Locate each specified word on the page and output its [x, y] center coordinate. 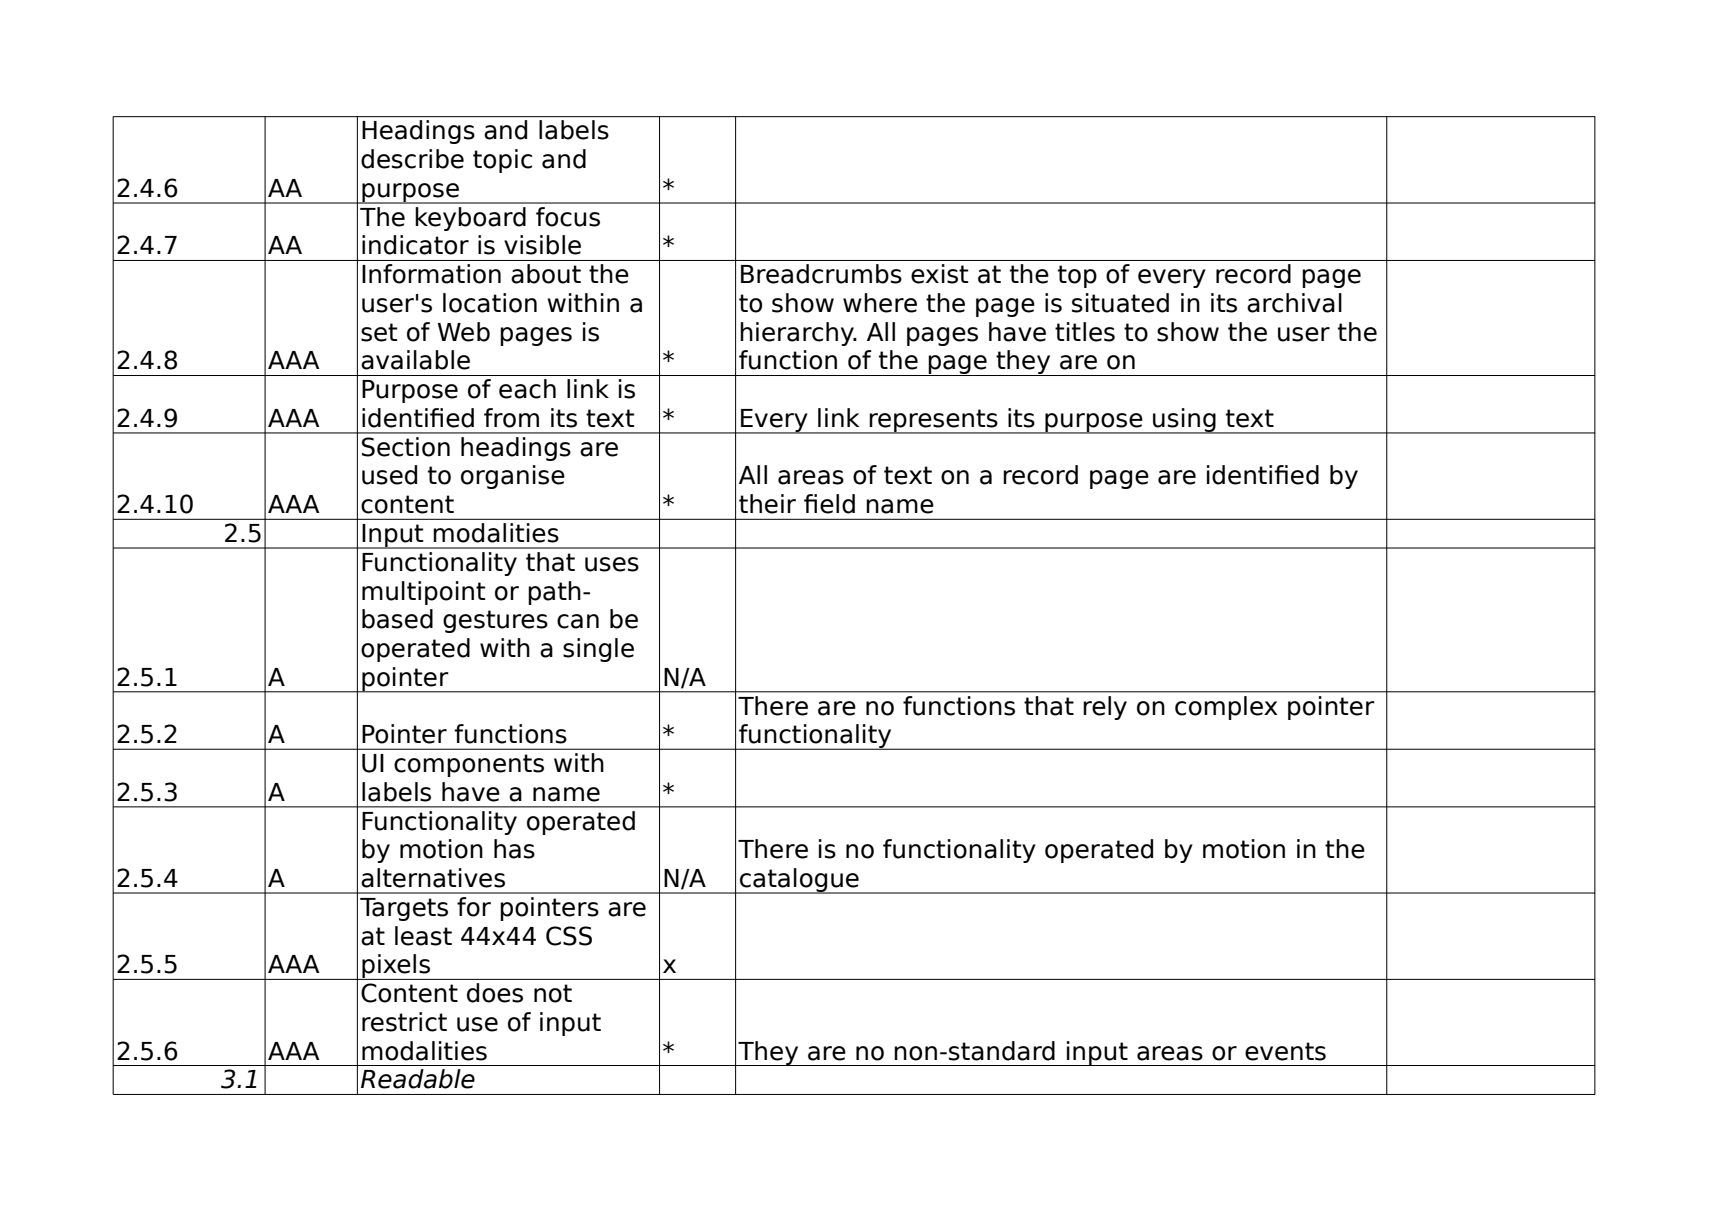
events [1285, 1051]
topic [502, 161]
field [829, 504]
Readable [418, 1079]
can [578, 621]
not [553, 993]
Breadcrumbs [821, 274]
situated [1120, 303]
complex [1226, 708]
